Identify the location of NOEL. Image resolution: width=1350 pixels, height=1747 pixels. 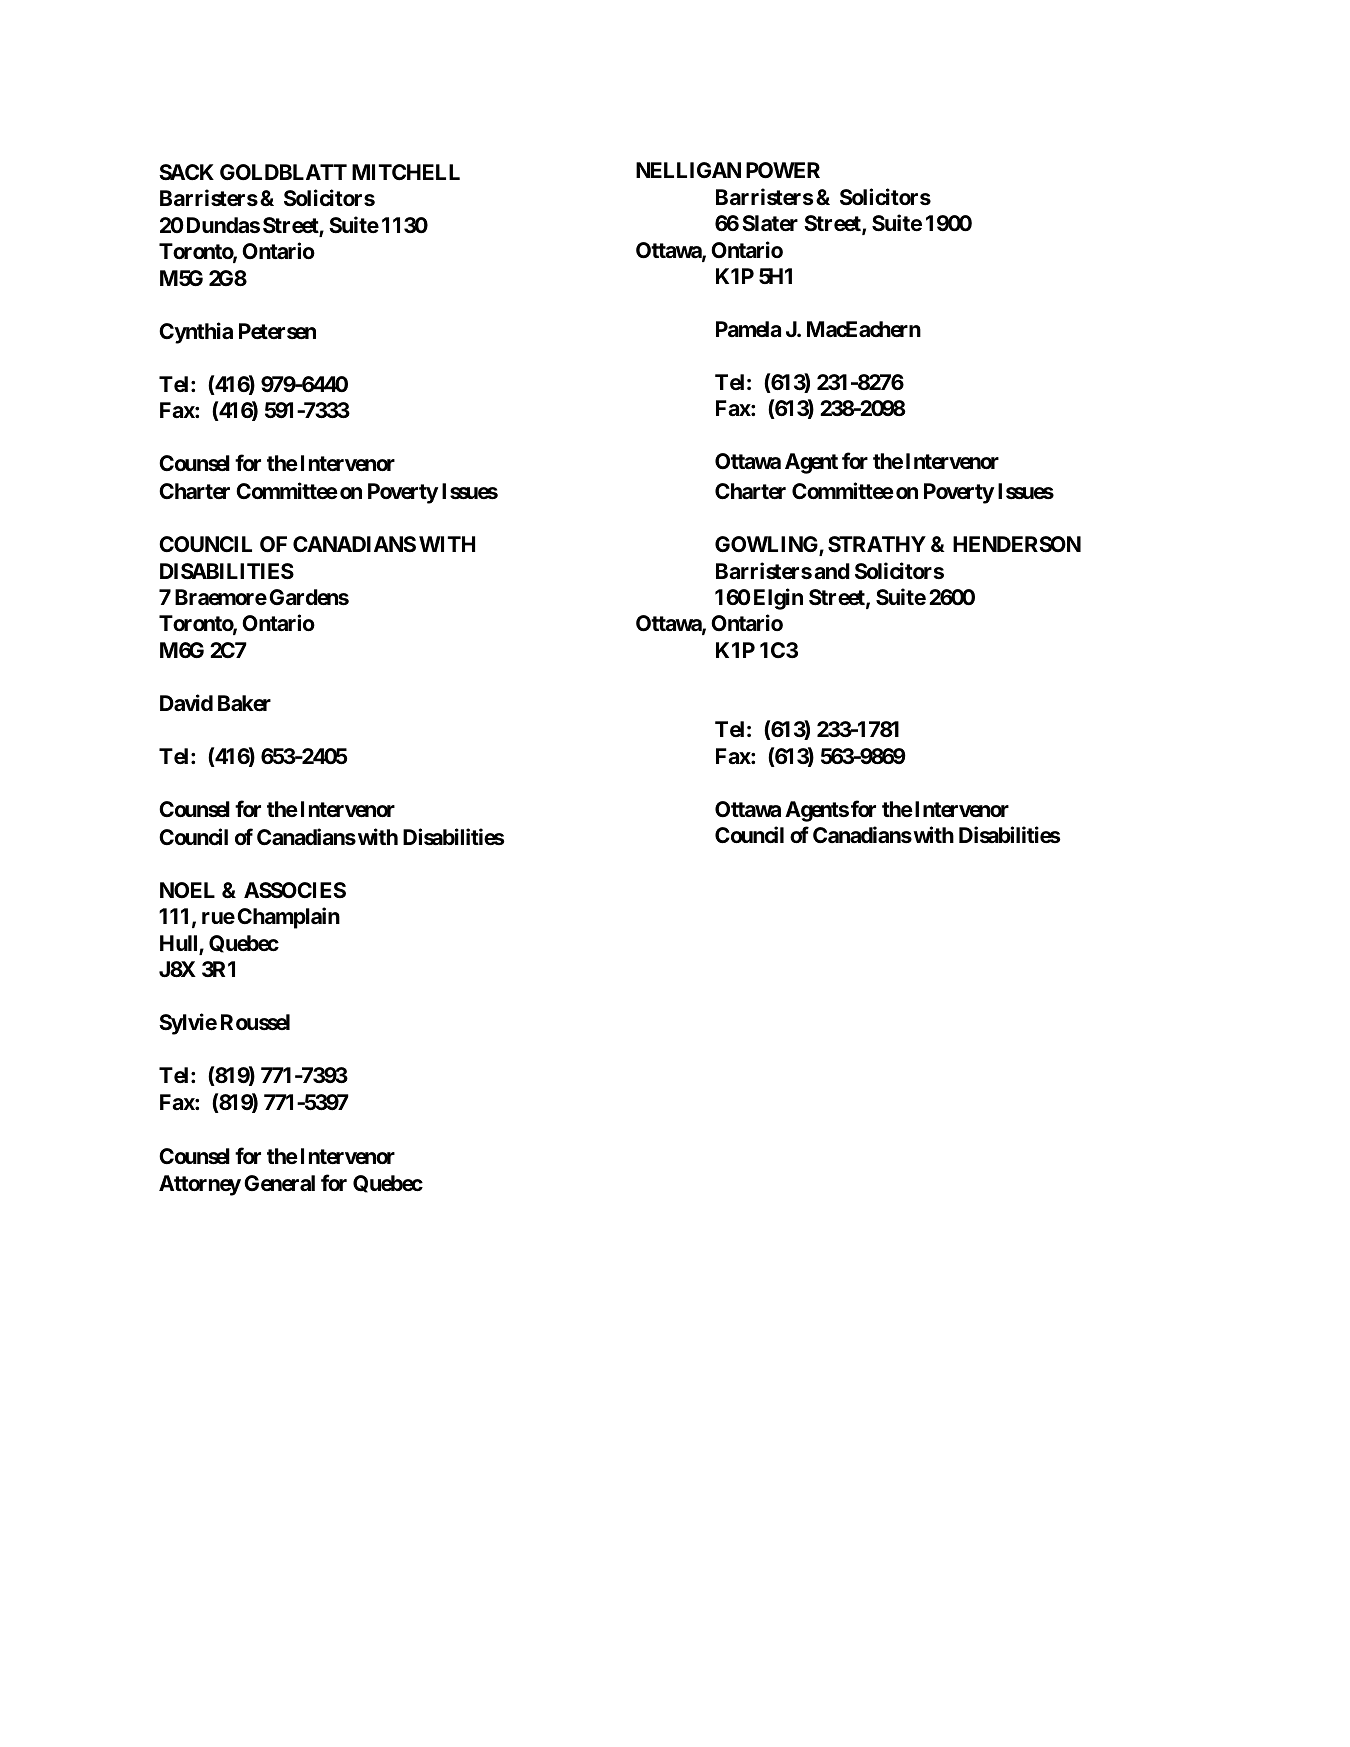
(187, 890).
